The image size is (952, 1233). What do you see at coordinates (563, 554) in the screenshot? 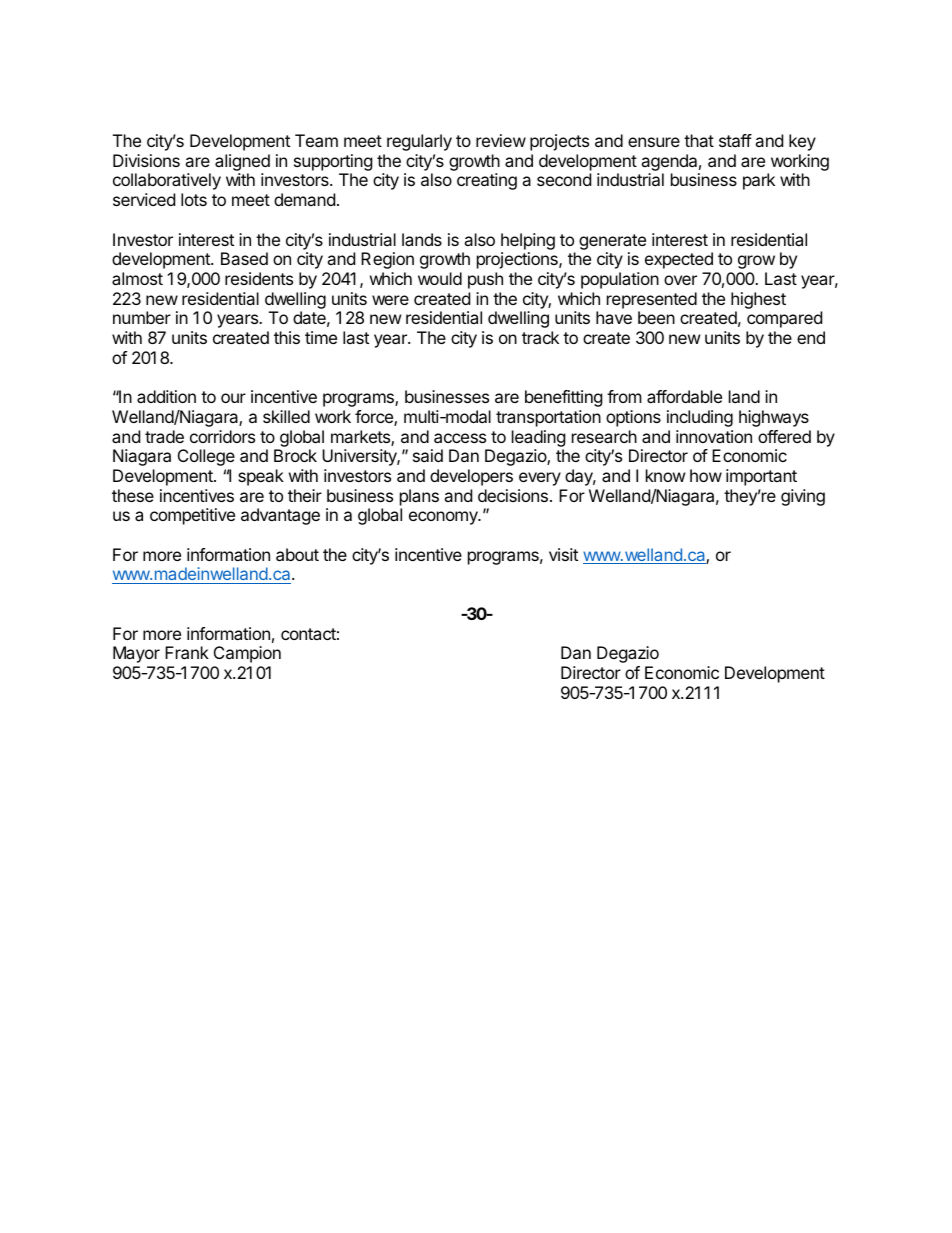
I see `visit` at bounding box center [563, 554].
